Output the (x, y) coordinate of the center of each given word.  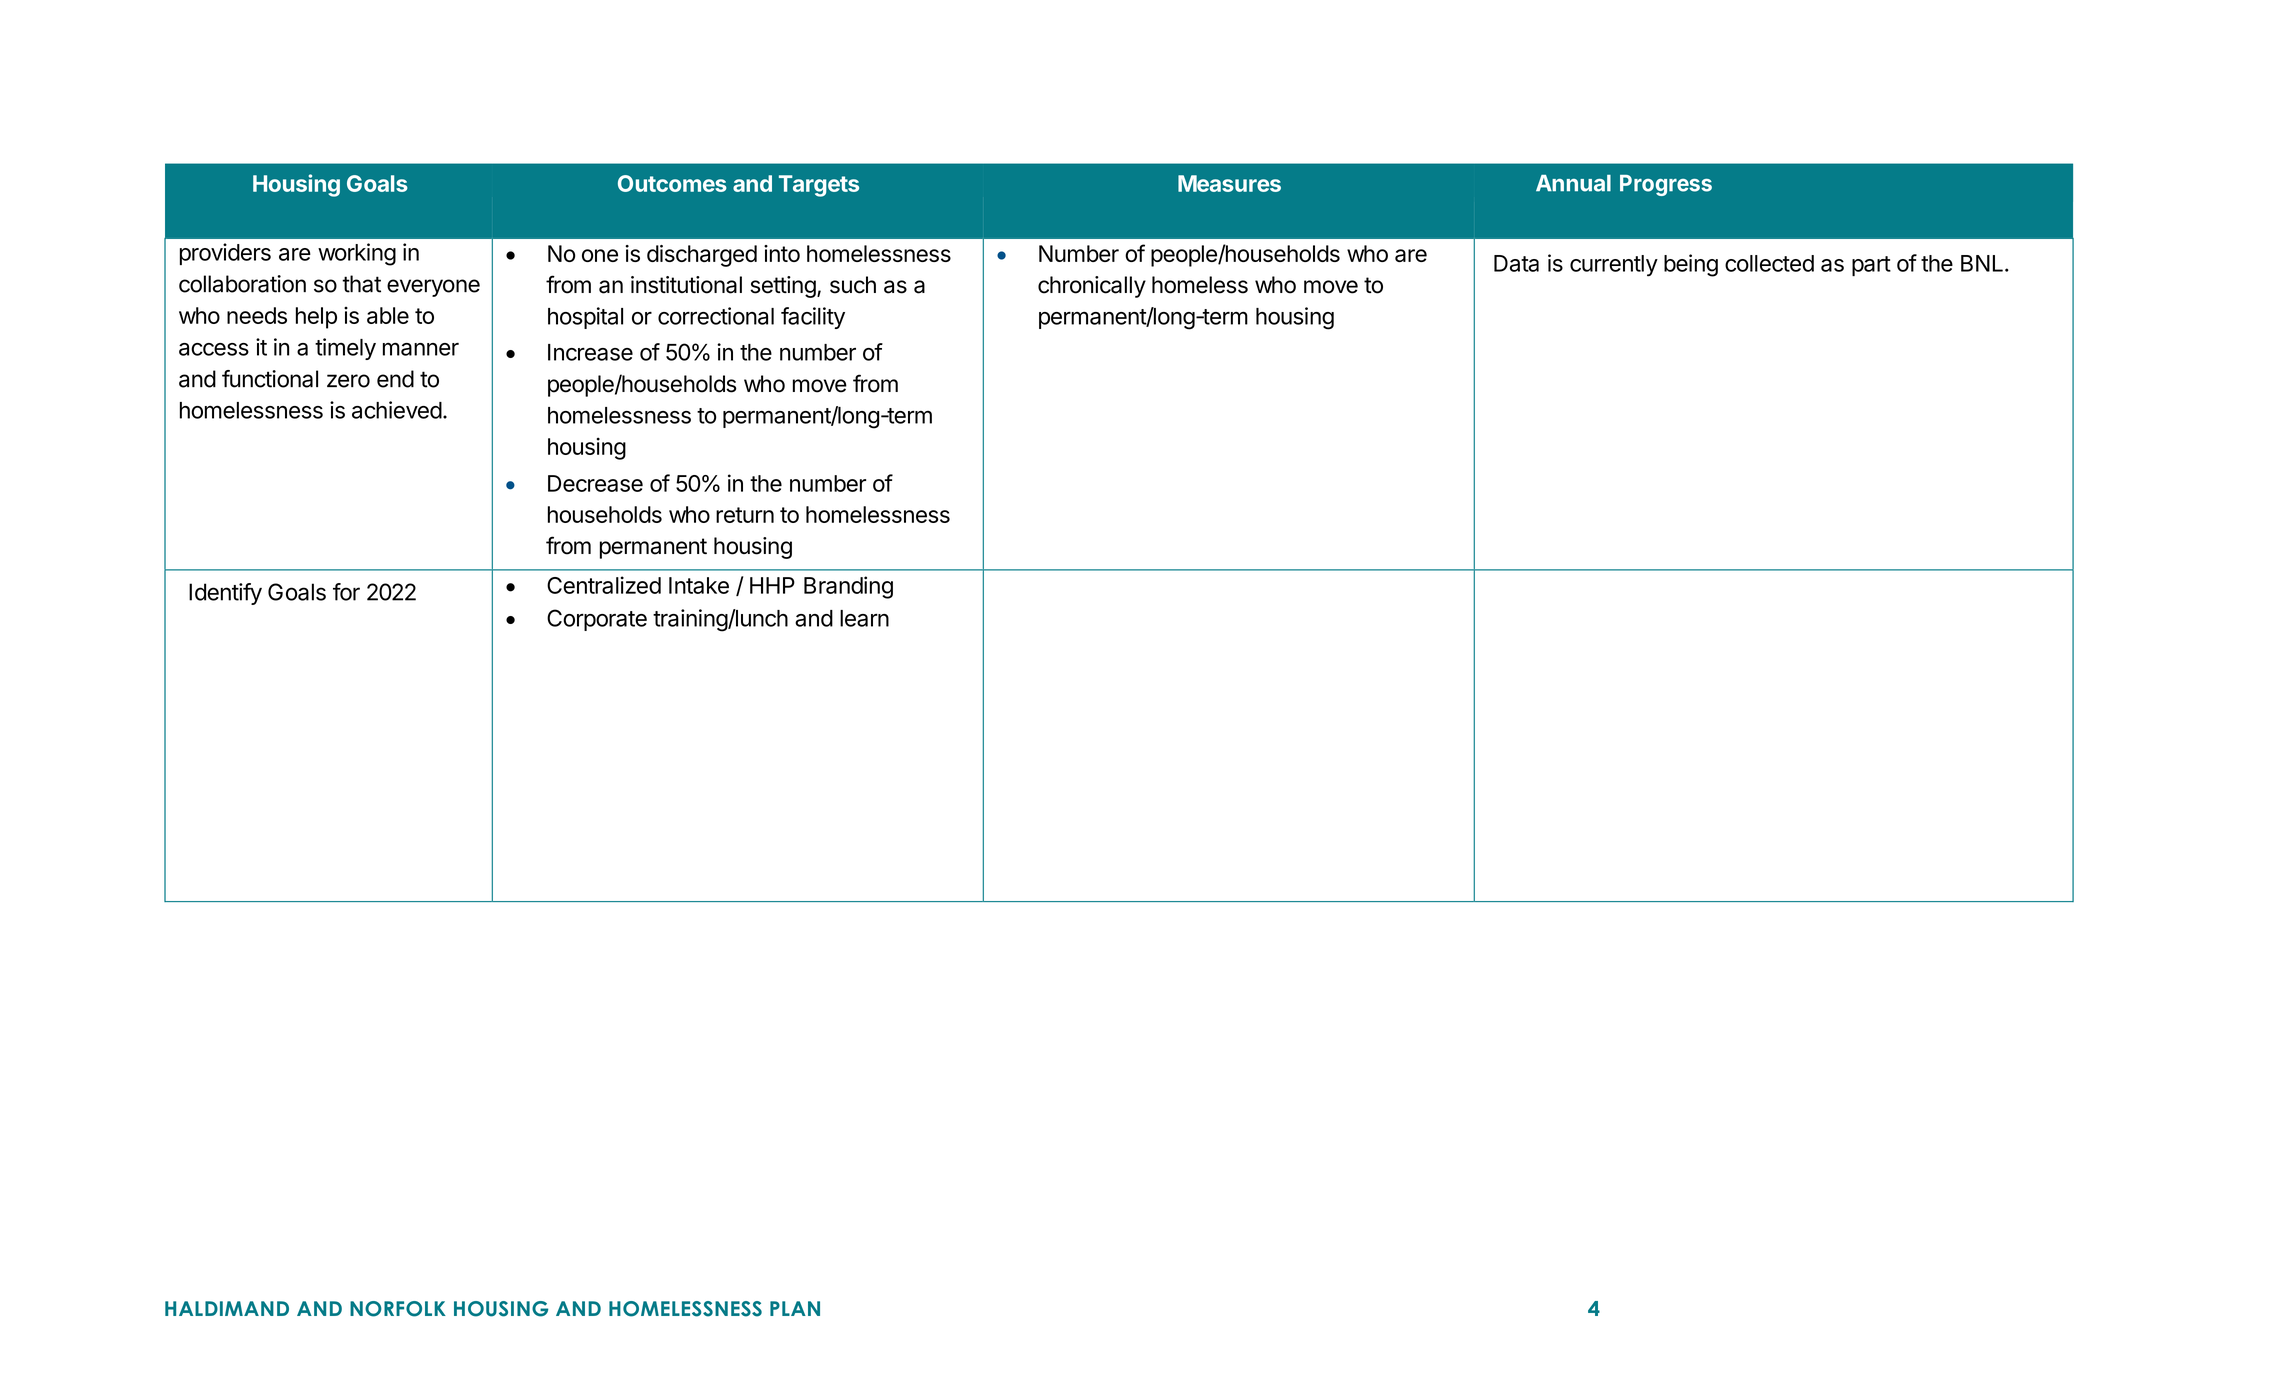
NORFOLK (398, 1309)
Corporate (597, 620)
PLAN (795, 1308)
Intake (699, 585)
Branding (848, 587)
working (357, 254)
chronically (1092, 287)
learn (864, 618)
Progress (1666, 185)
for (346, 592)
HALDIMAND (227, 1308)
